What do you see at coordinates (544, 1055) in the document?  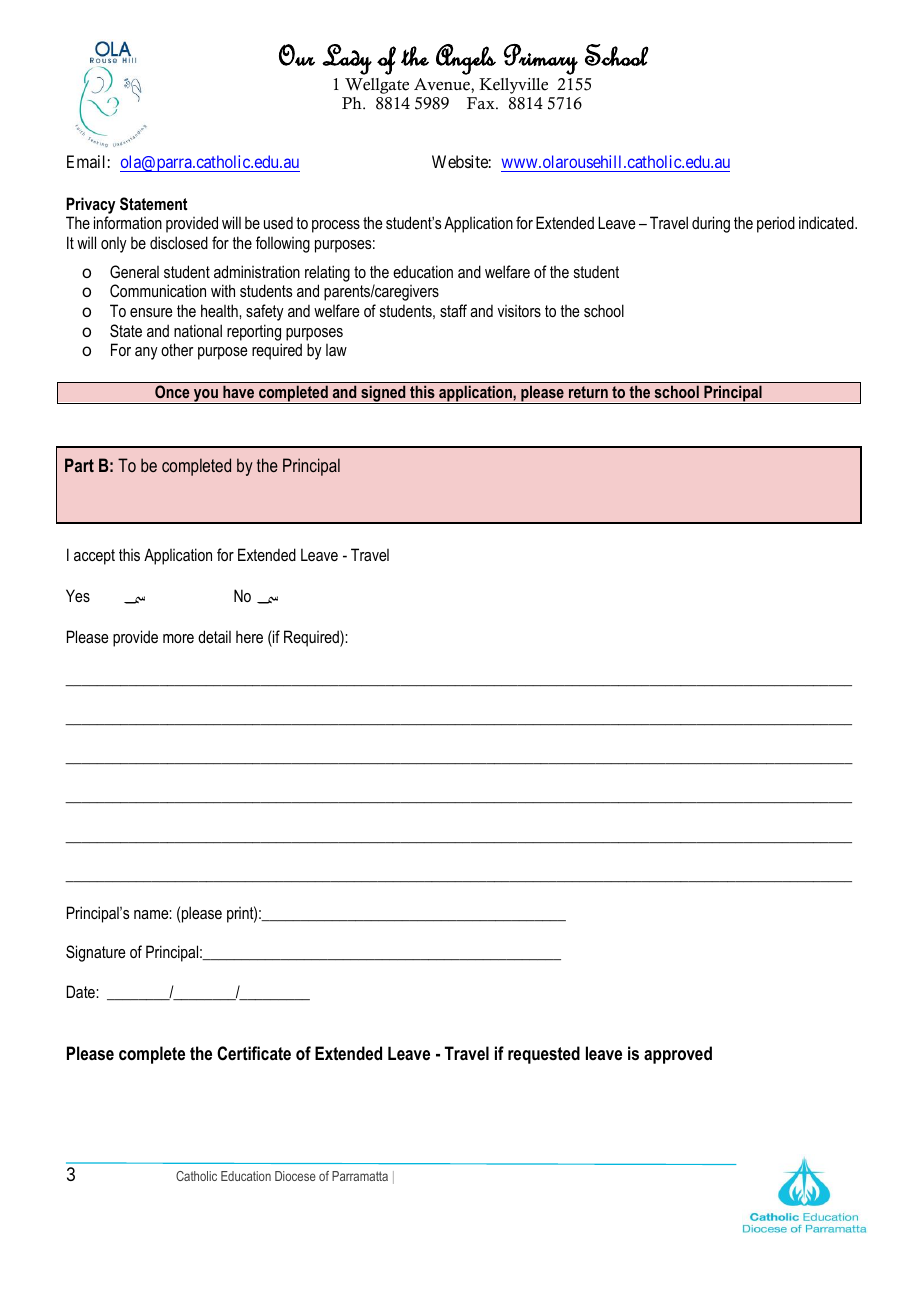 I see `requested` at bounding box center [544, 1055].
